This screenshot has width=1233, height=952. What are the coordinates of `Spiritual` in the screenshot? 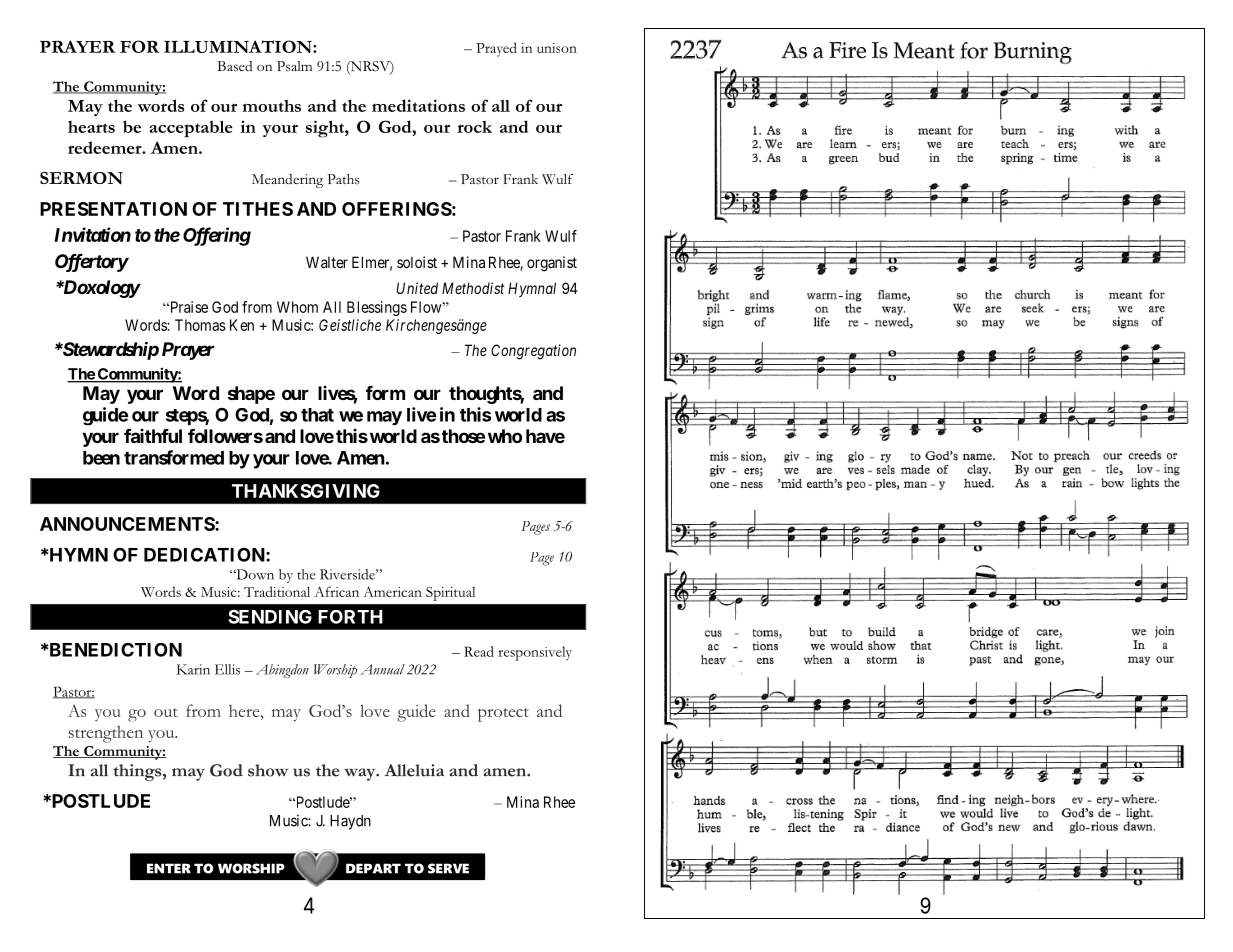 It's located at (450, 594).
